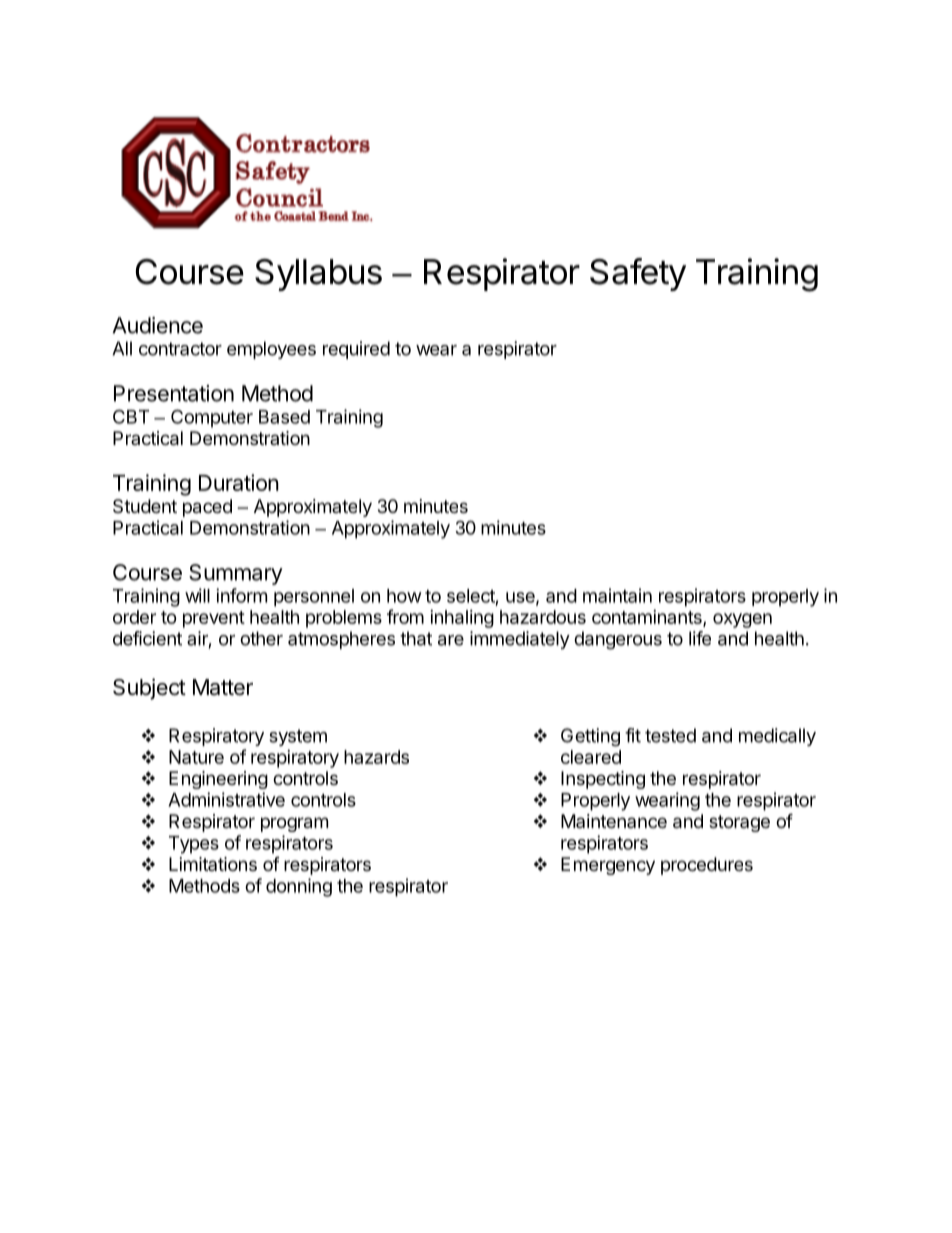 Image resolution: width=952 pixels, height=1233 pixels. I want to click on maintain, so click(617, 595).
